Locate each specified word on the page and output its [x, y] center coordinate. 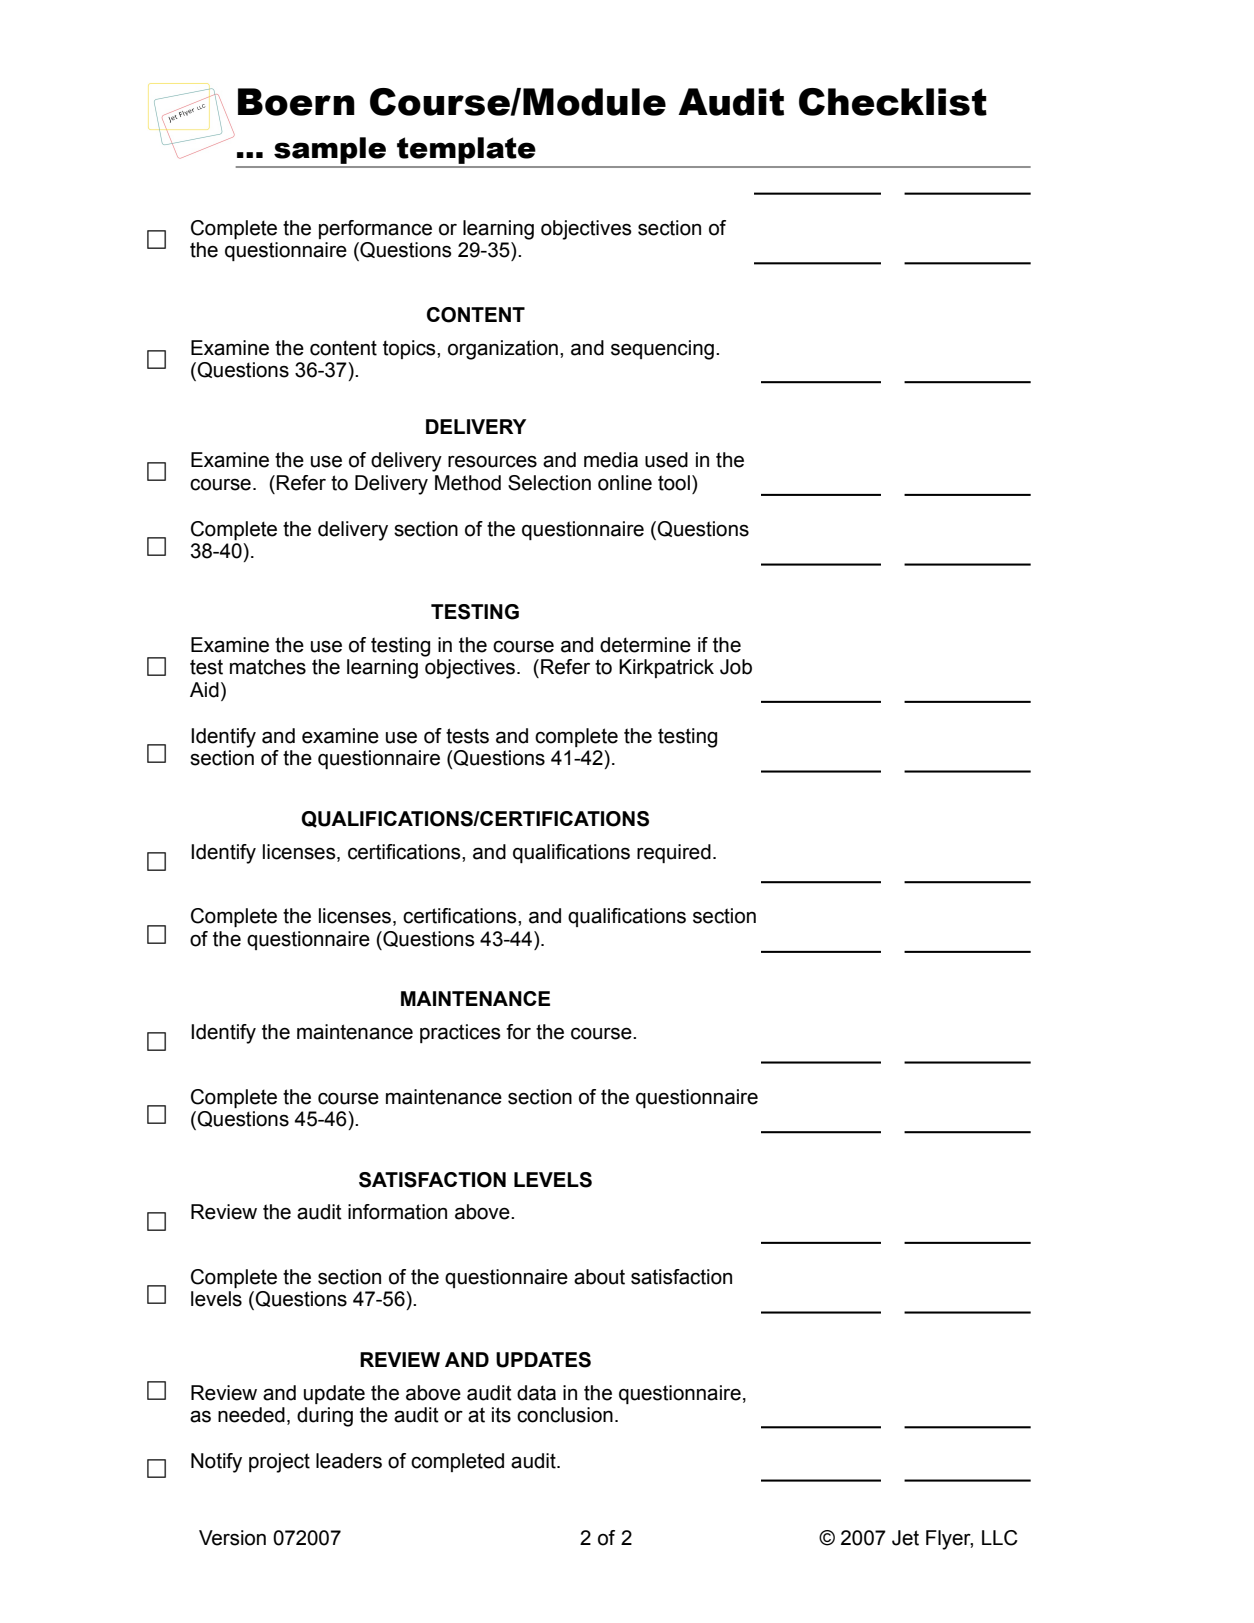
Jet [905, 1538]
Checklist [893, 102]
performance [375, 229]
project [279, 1463]
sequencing [662, 350]
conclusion [565, 1415]
